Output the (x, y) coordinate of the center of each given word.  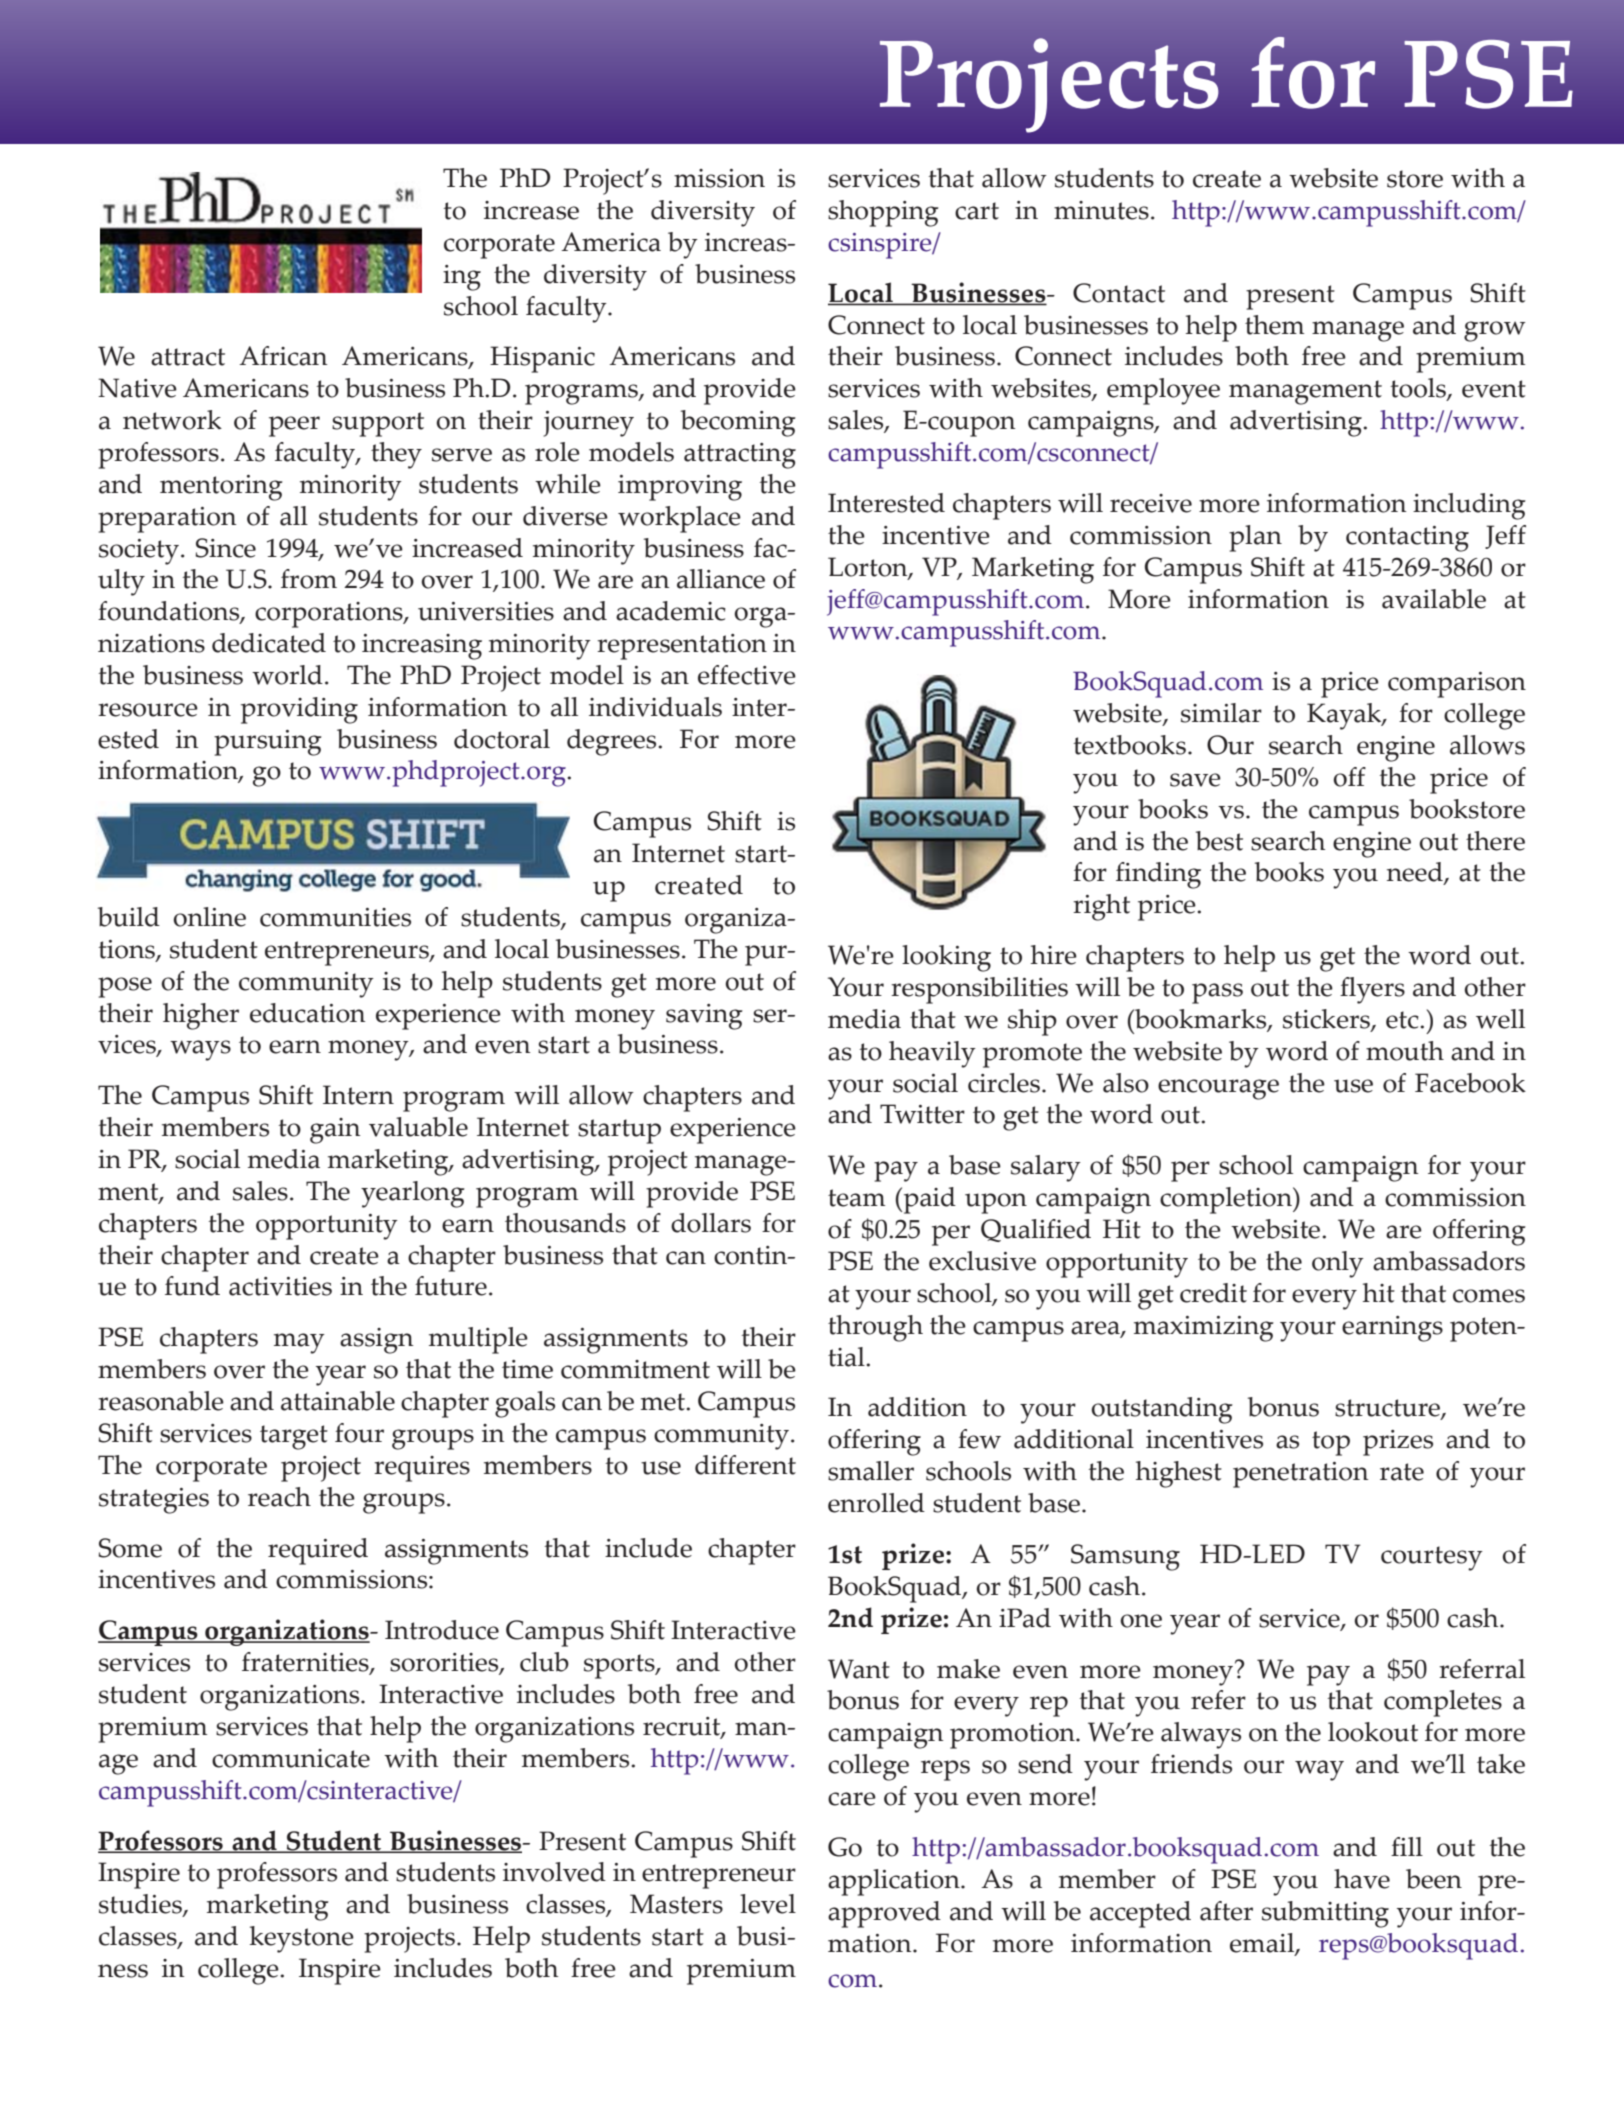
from (309, 579)
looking (946, 958)
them (1274, 325)
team (856, 1198)
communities (335, 917)
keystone (302, 1939)
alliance (721, 579)
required (318, 1551)
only (1338, 1264)
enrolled (876, 1503)
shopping (883, 213)
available (1434, 599)
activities (280, 1286)
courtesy (1432, 1558)
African (283, 356)
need (1416, 873)
